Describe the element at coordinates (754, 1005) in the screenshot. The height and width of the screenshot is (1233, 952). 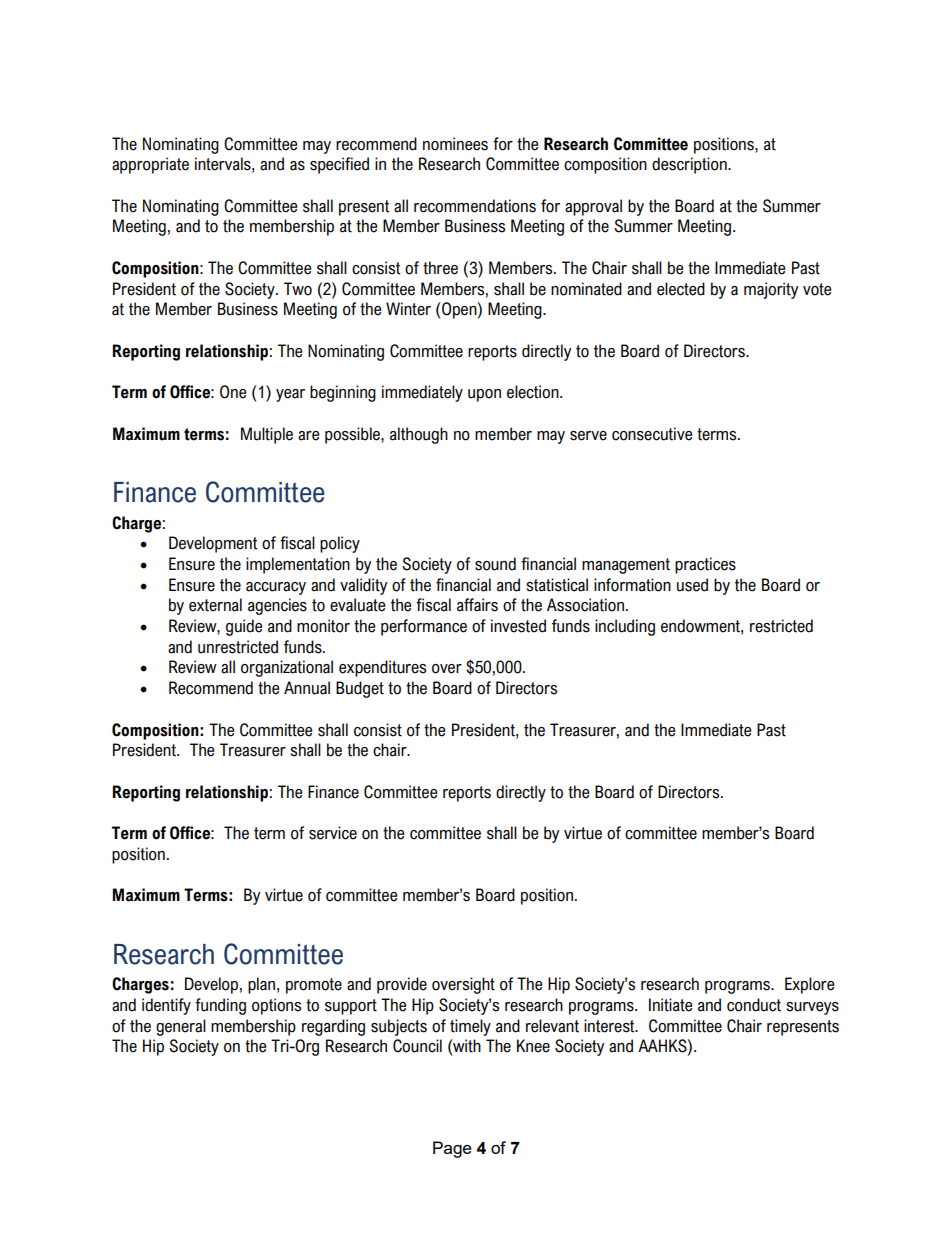
I see `conduct` at that location.
